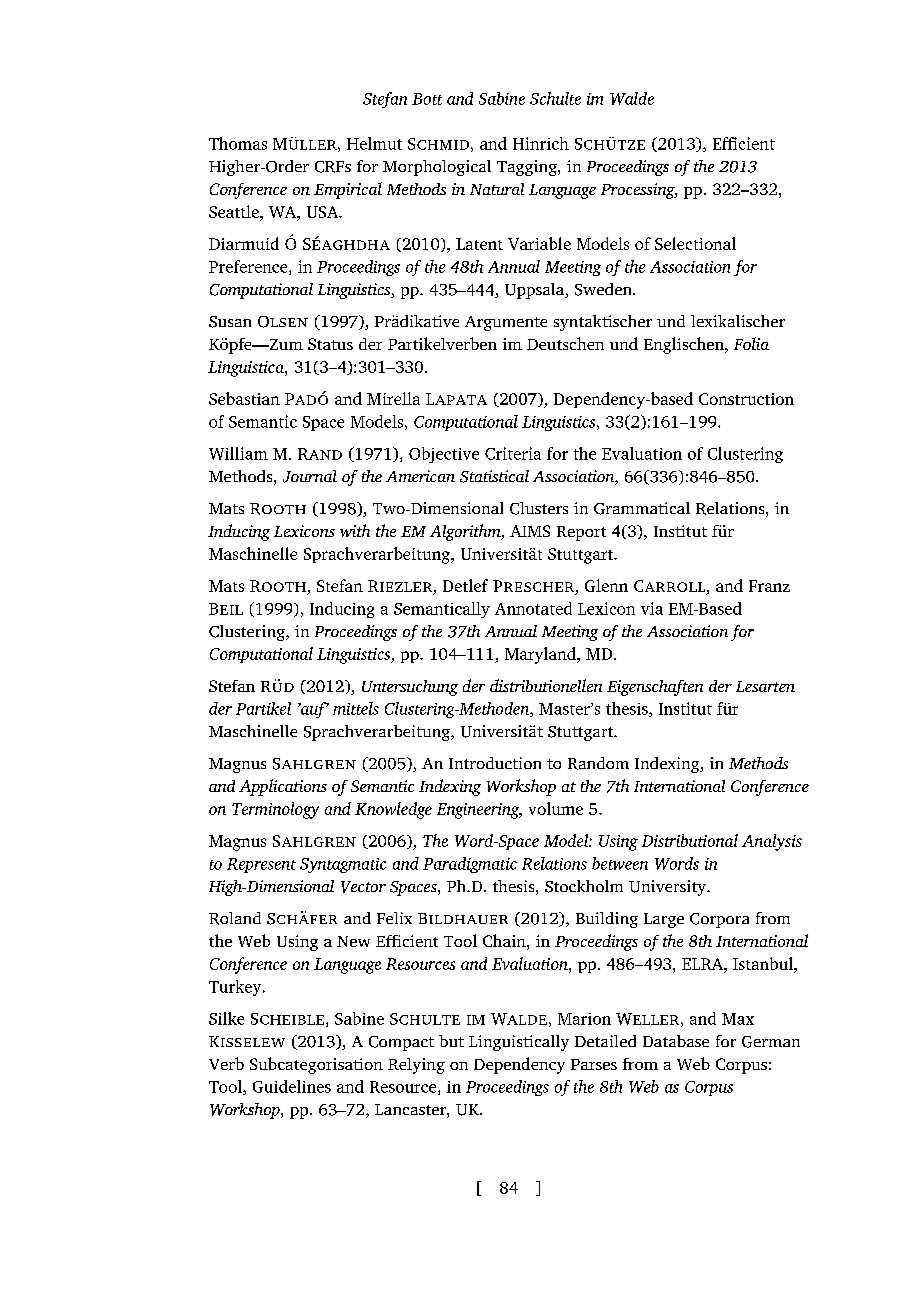 Image resolution: width=924 pixels, height=1305 pixels. What do you see at coordinates (226, 609) in the screenshot?
I see `Beil` at bounding box center [226, 609].
